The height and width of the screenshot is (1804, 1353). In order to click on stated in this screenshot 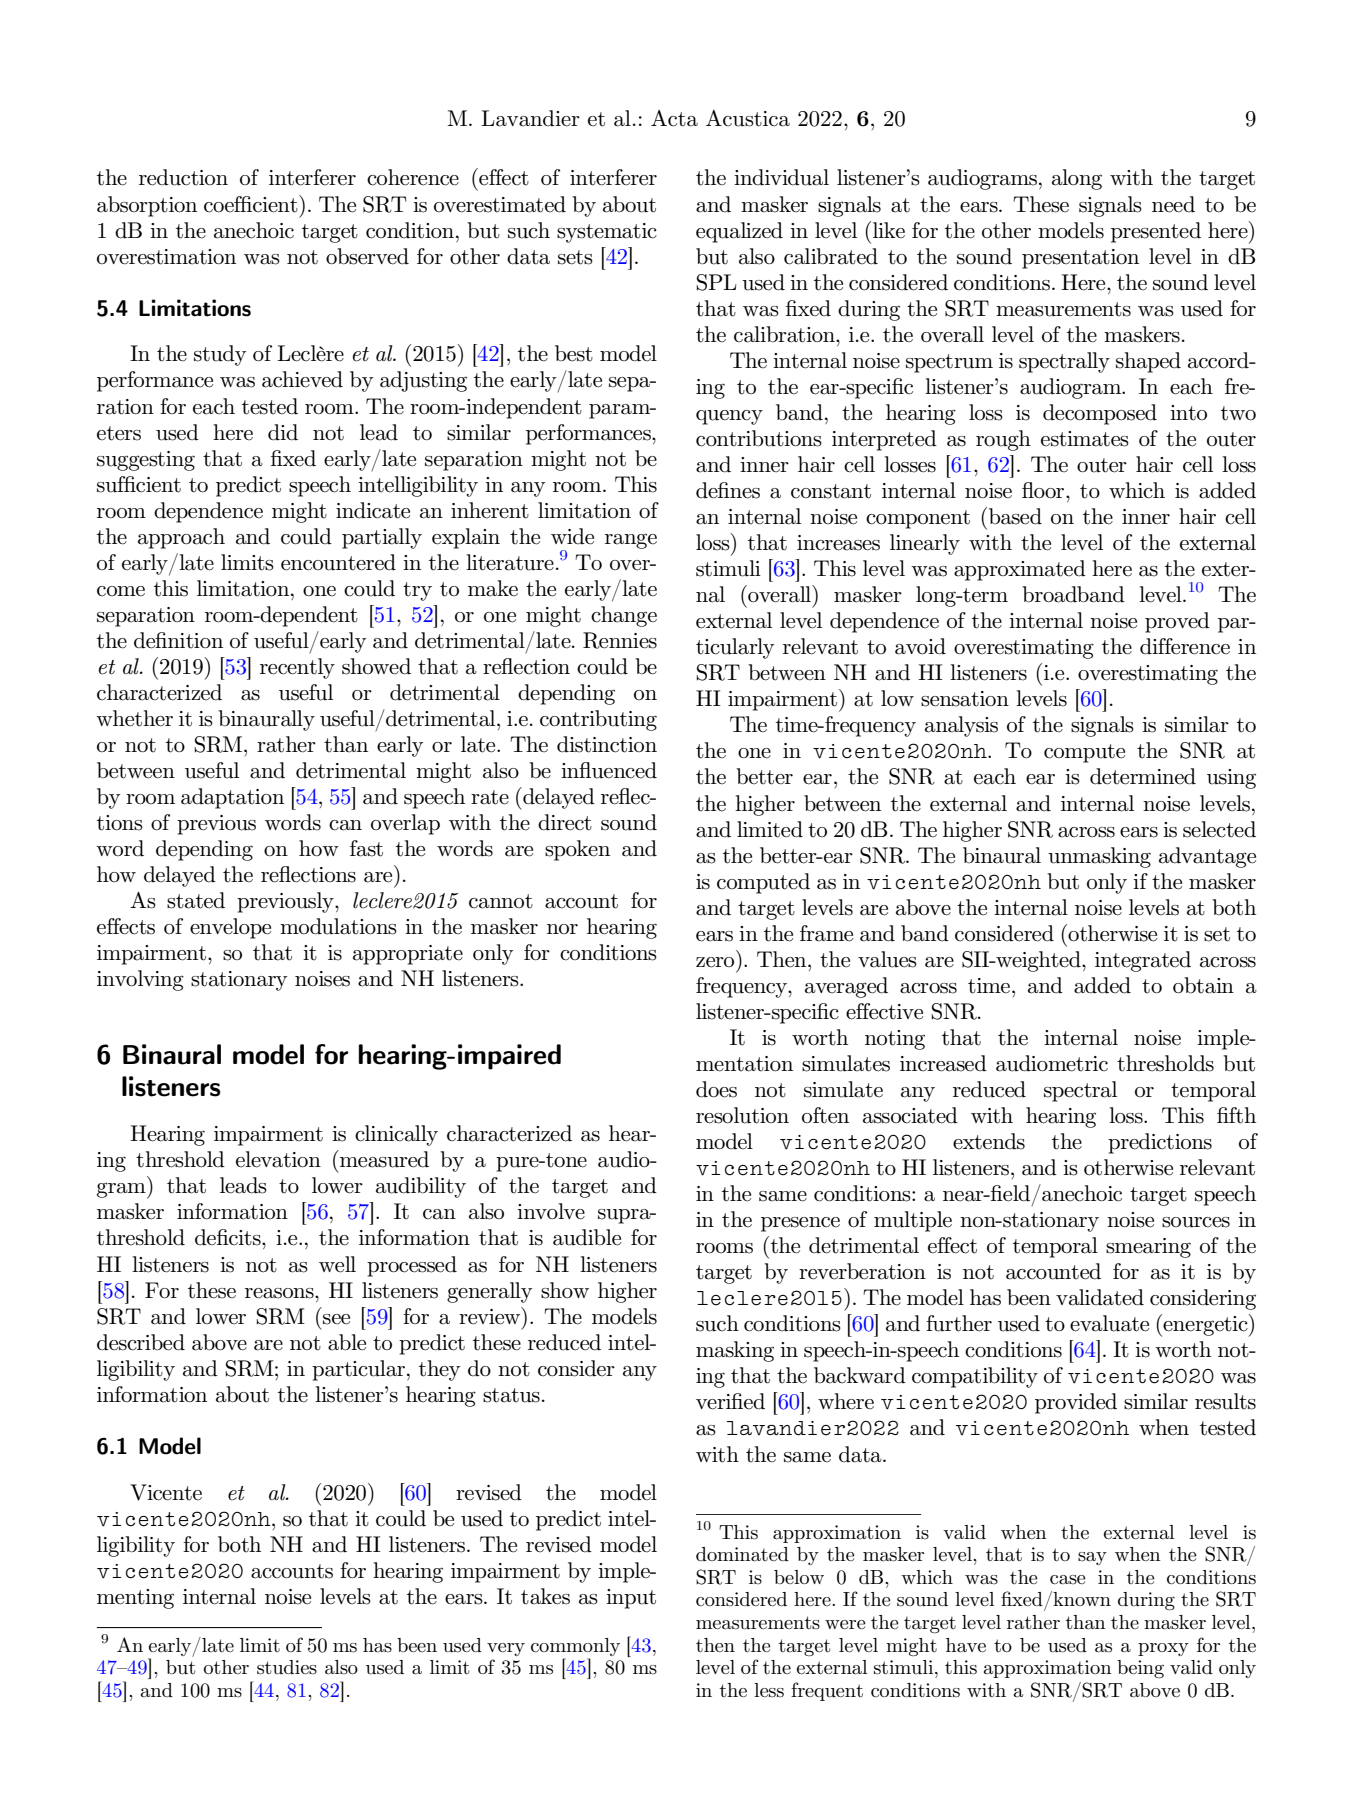, I will do `click(196, 900)`.
